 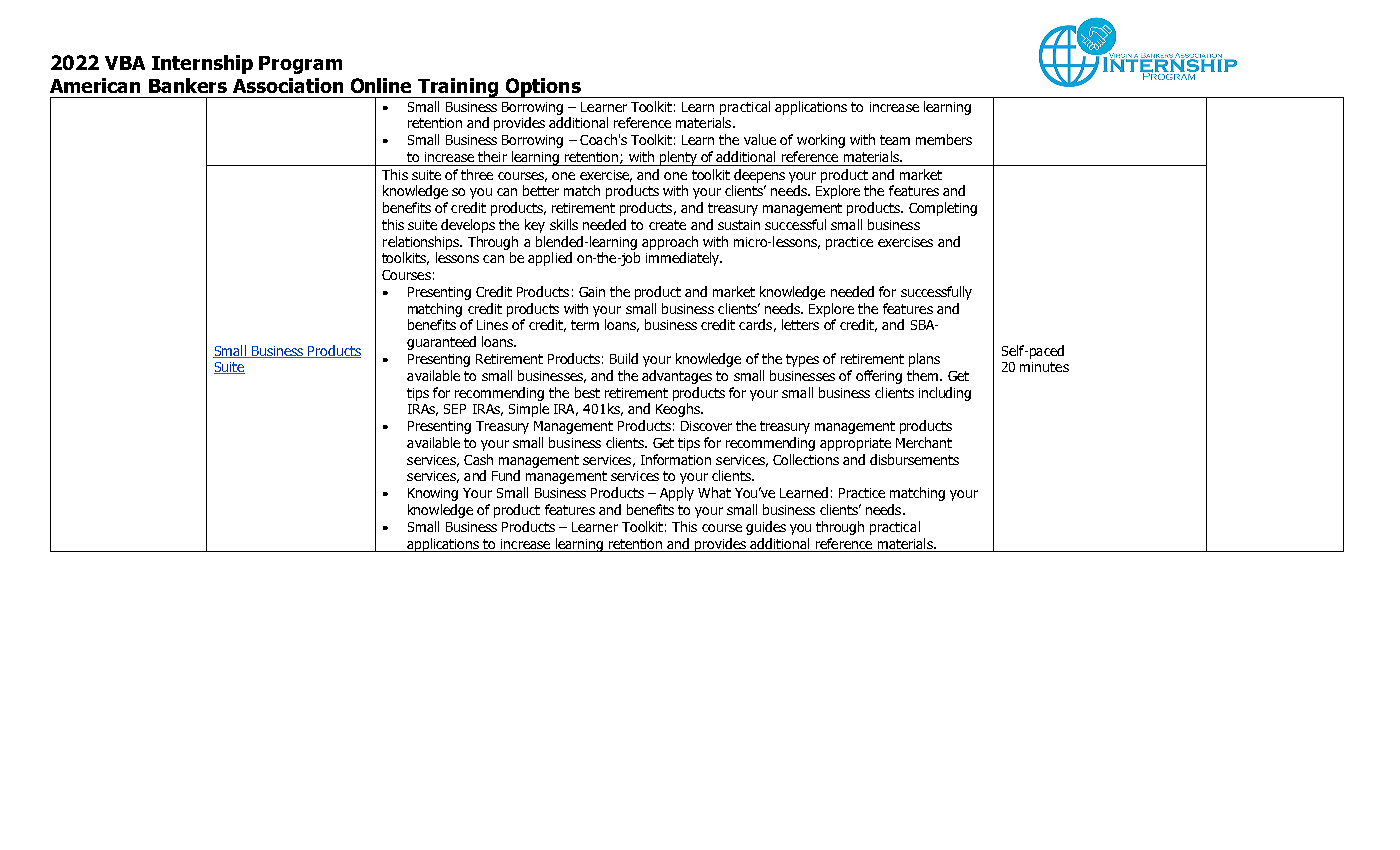 What do you see at coordinates (592, 292) in the document?
I see `Gain` at bounding box center [592, 292].
